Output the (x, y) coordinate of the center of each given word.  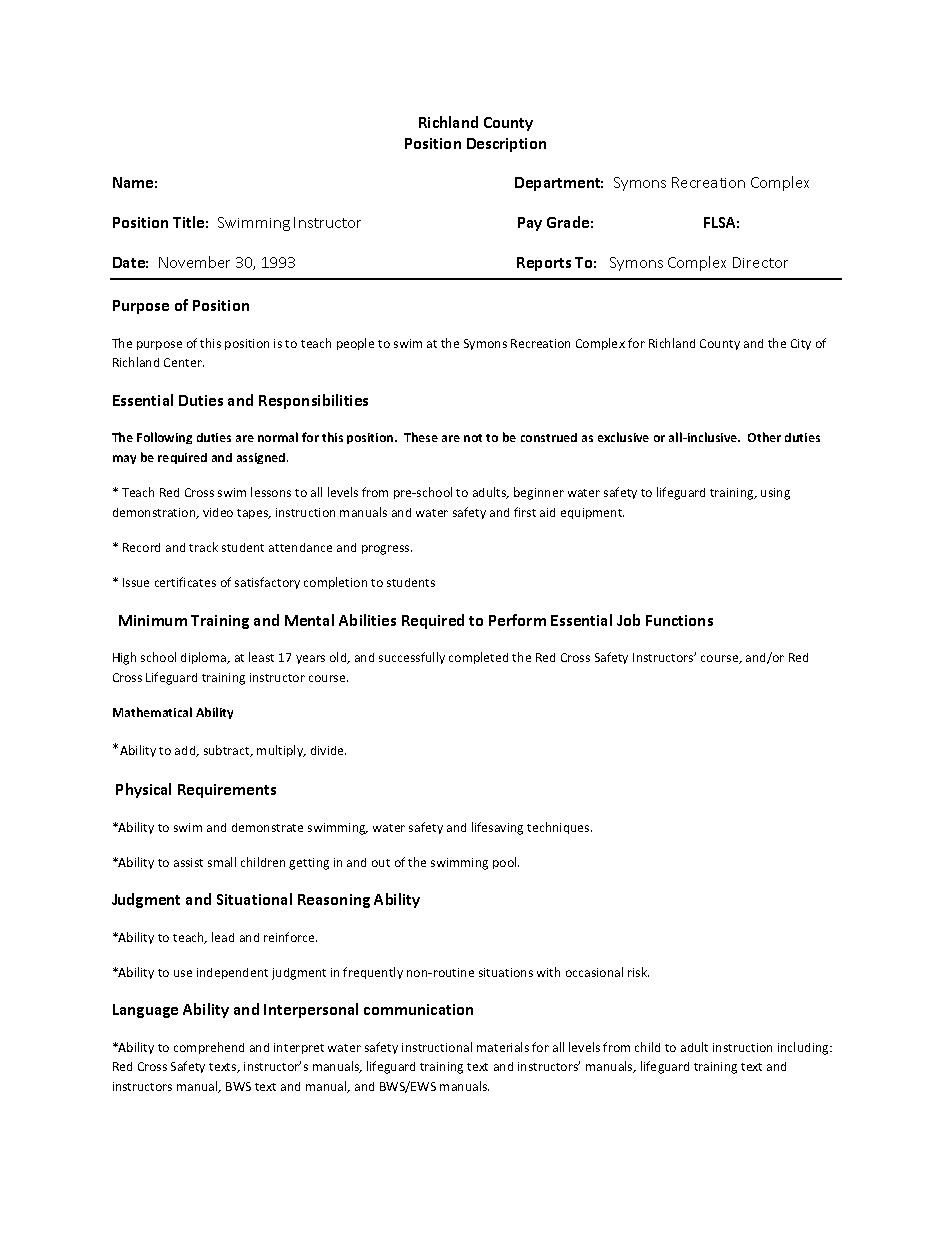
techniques (559, 828)
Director (760, 262)
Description (506, 145)
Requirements (227, 791)
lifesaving (497, 828)
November (194, 262)
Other (764, 437)
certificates (185, 582)
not (473, 438)
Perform (517, 620)
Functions (679, 620)
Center (184, 362)
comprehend (209, 1048)
